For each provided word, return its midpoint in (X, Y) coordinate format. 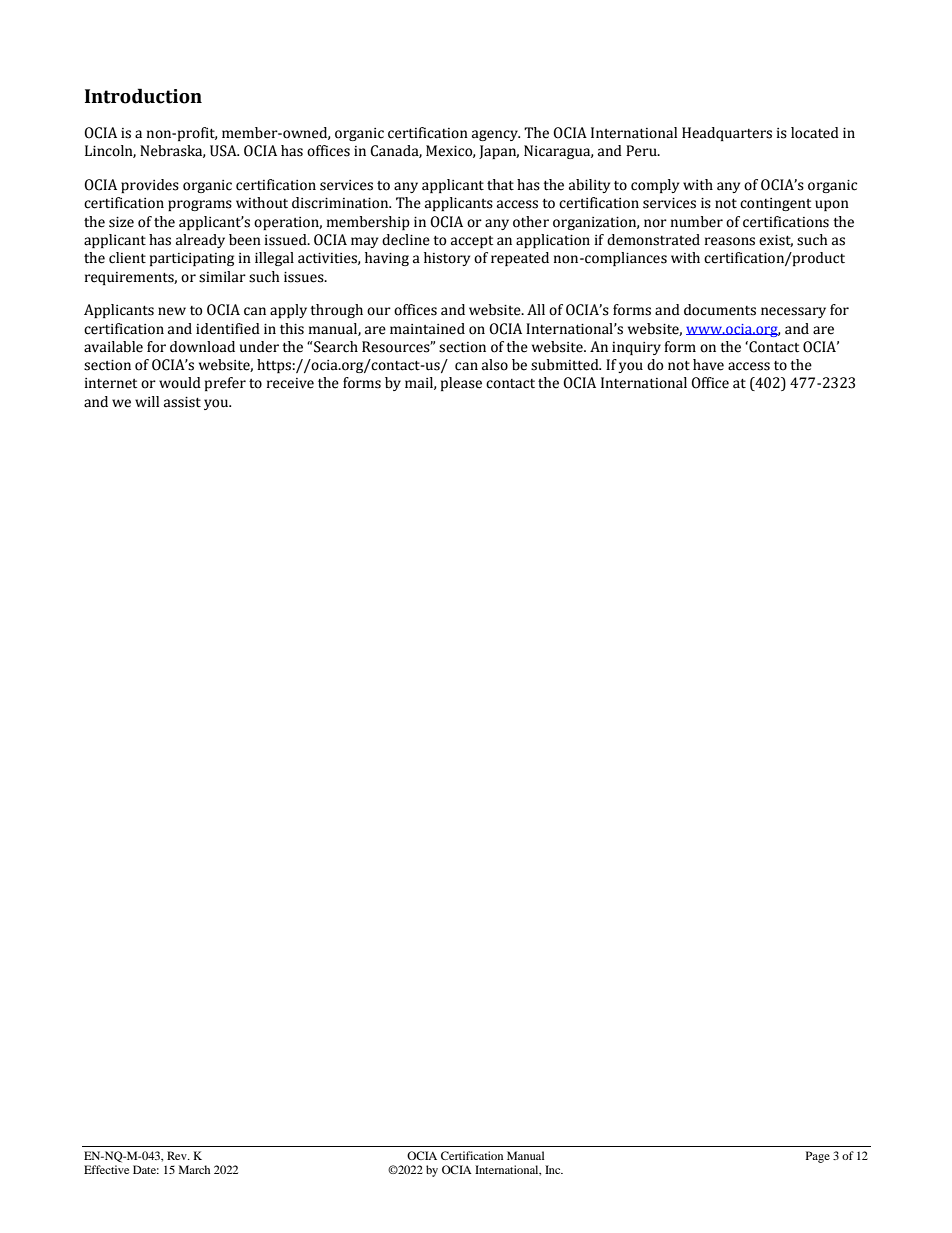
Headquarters (727, 134)
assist (182, 402)
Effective (106, 1169)
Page (818, 1157)
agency (496, 135)
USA (224, 151)
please (461, 384)
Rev (178, 1155)
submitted (566, 365)
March (194, 1169)
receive (290, 383)
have (708, 365)
